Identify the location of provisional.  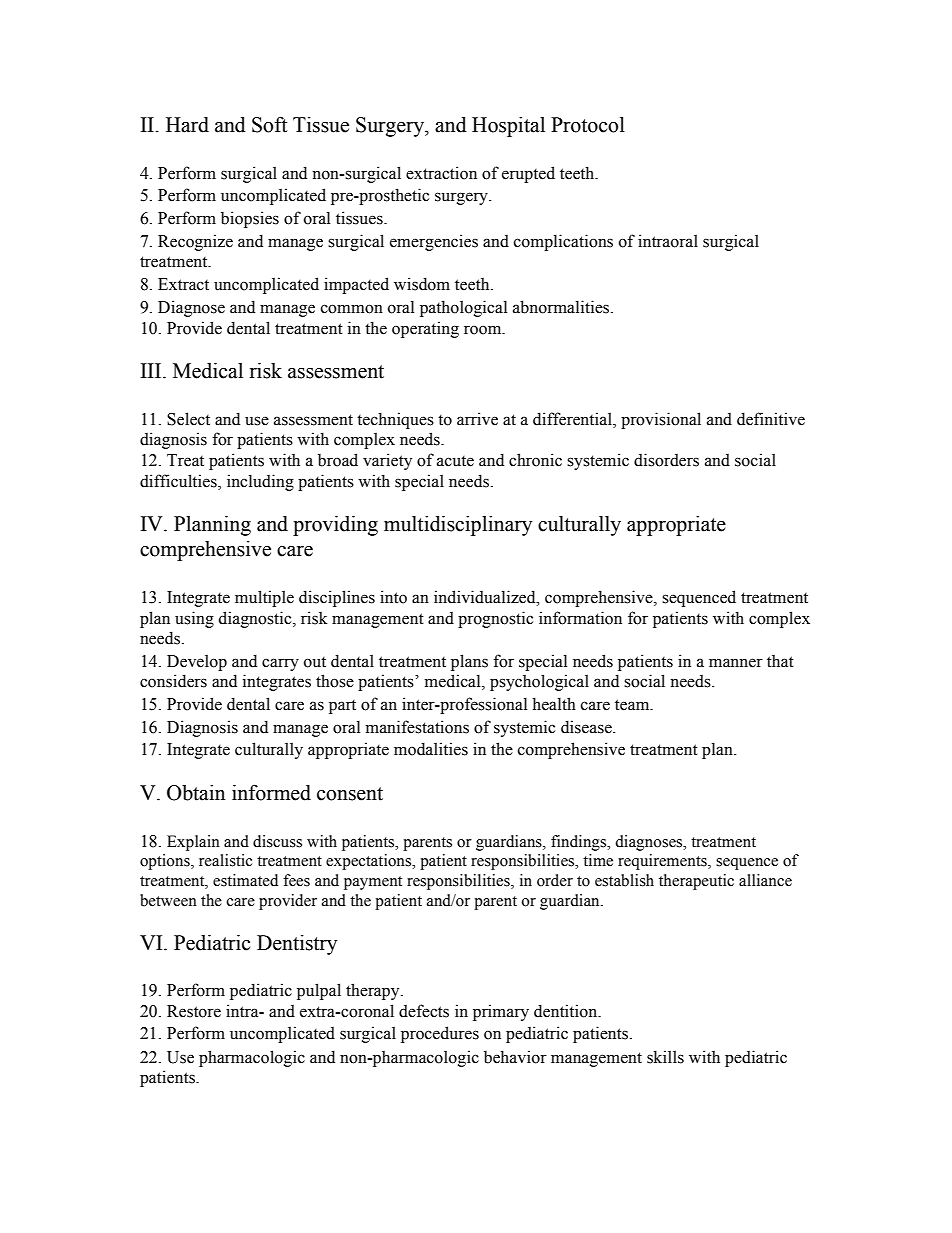
(661, 420).
